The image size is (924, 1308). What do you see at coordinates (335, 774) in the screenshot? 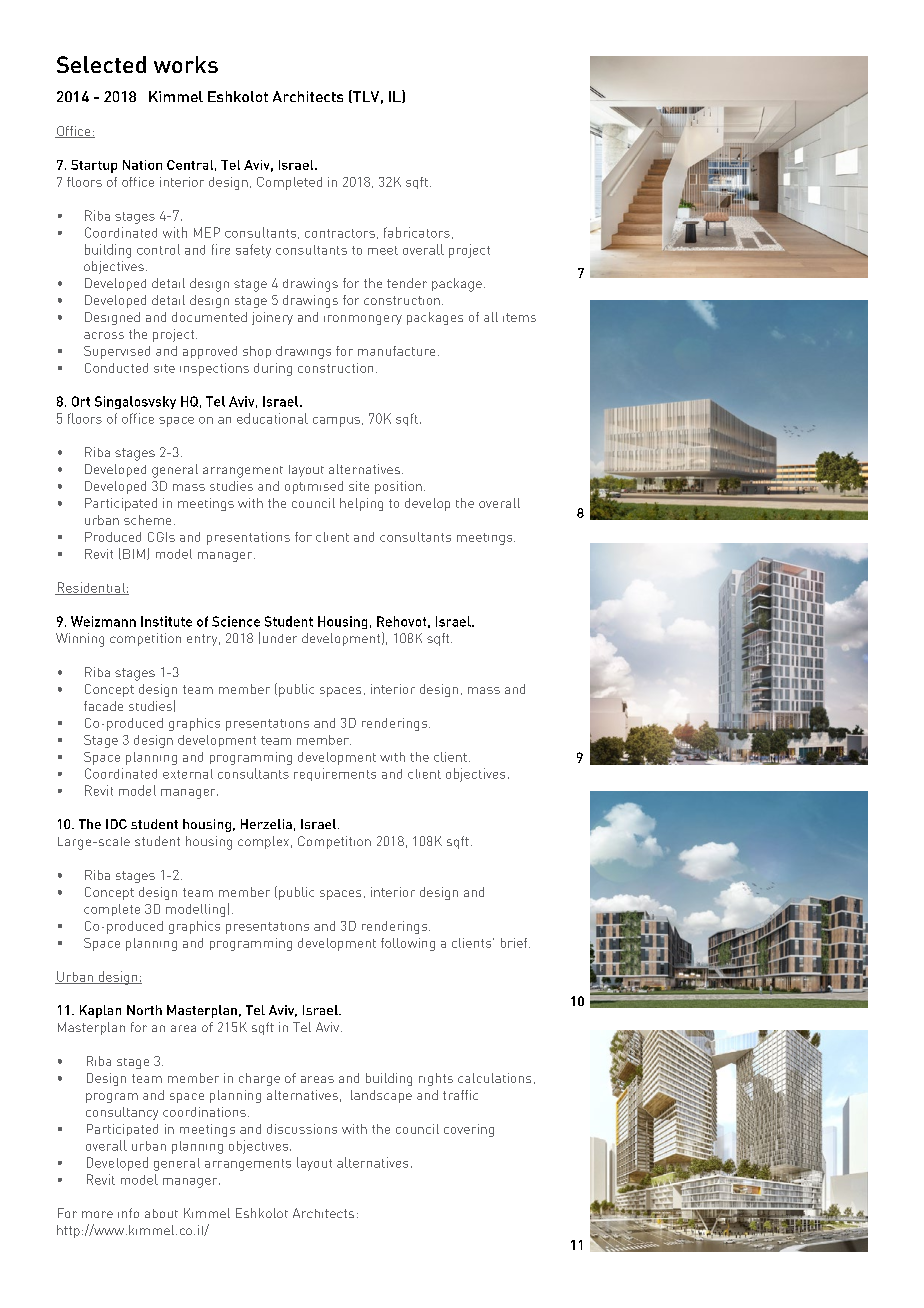
I see `requirements` at bounding box center [335, 774].
